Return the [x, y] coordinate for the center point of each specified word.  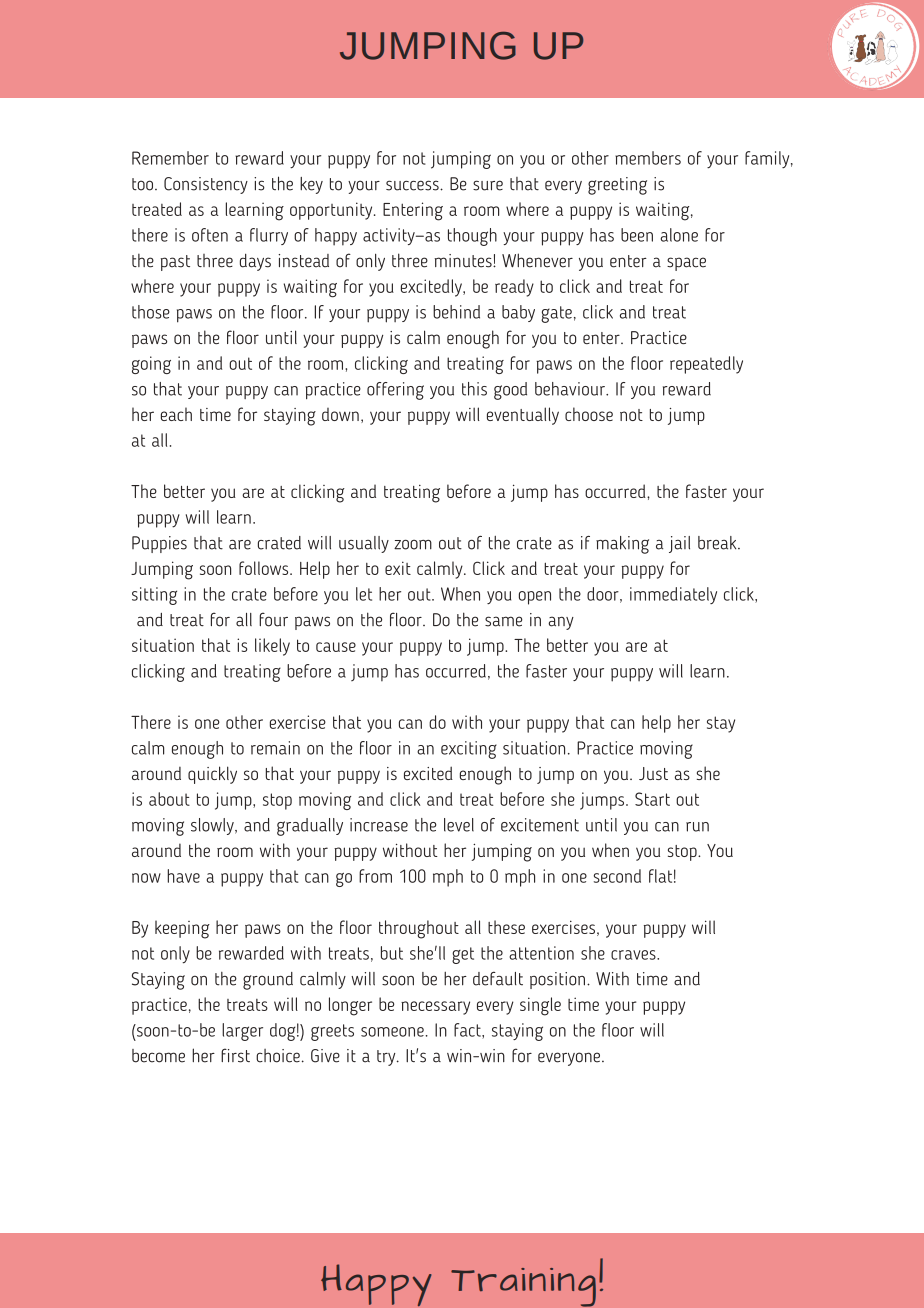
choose [589, 414]
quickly [212, 775]
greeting [617, 186]
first [235, 1055]
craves [634, 955]
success [413, 185]
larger [242, 1032]
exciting [469, 750]
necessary [435, 1008]
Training [523, 1287]
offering [395, 391]
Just [653, 773]
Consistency [206, 185]
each [176, 414]
